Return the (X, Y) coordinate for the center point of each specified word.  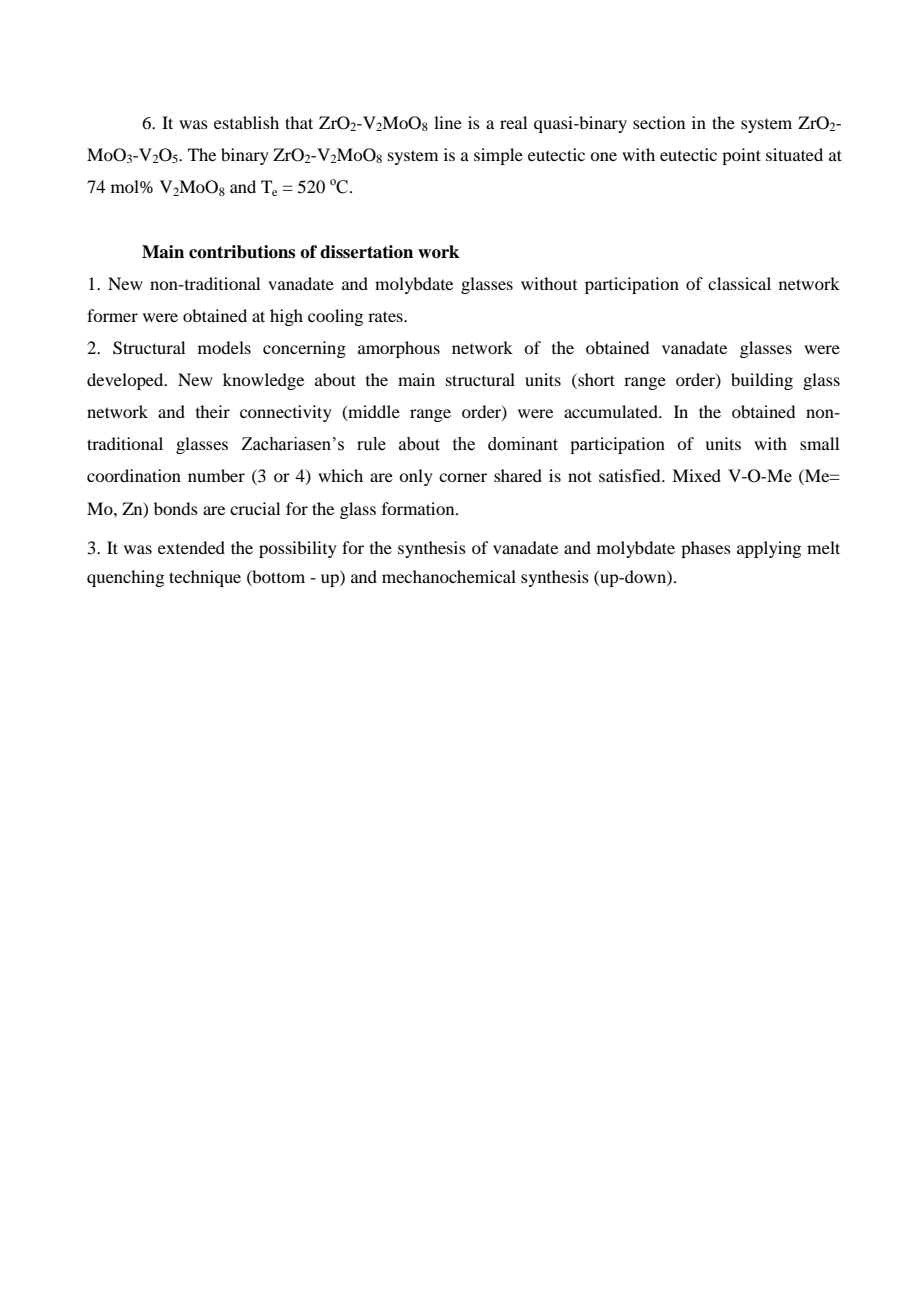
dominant (523, 444)
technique (205, 578)
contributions (242, 252)
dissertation (366, 252)
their (213, 411)
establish (246, 122)
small (819, 443)
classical (739, 283)
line (448, 122)
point (741, 156)
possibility (298, 549)
